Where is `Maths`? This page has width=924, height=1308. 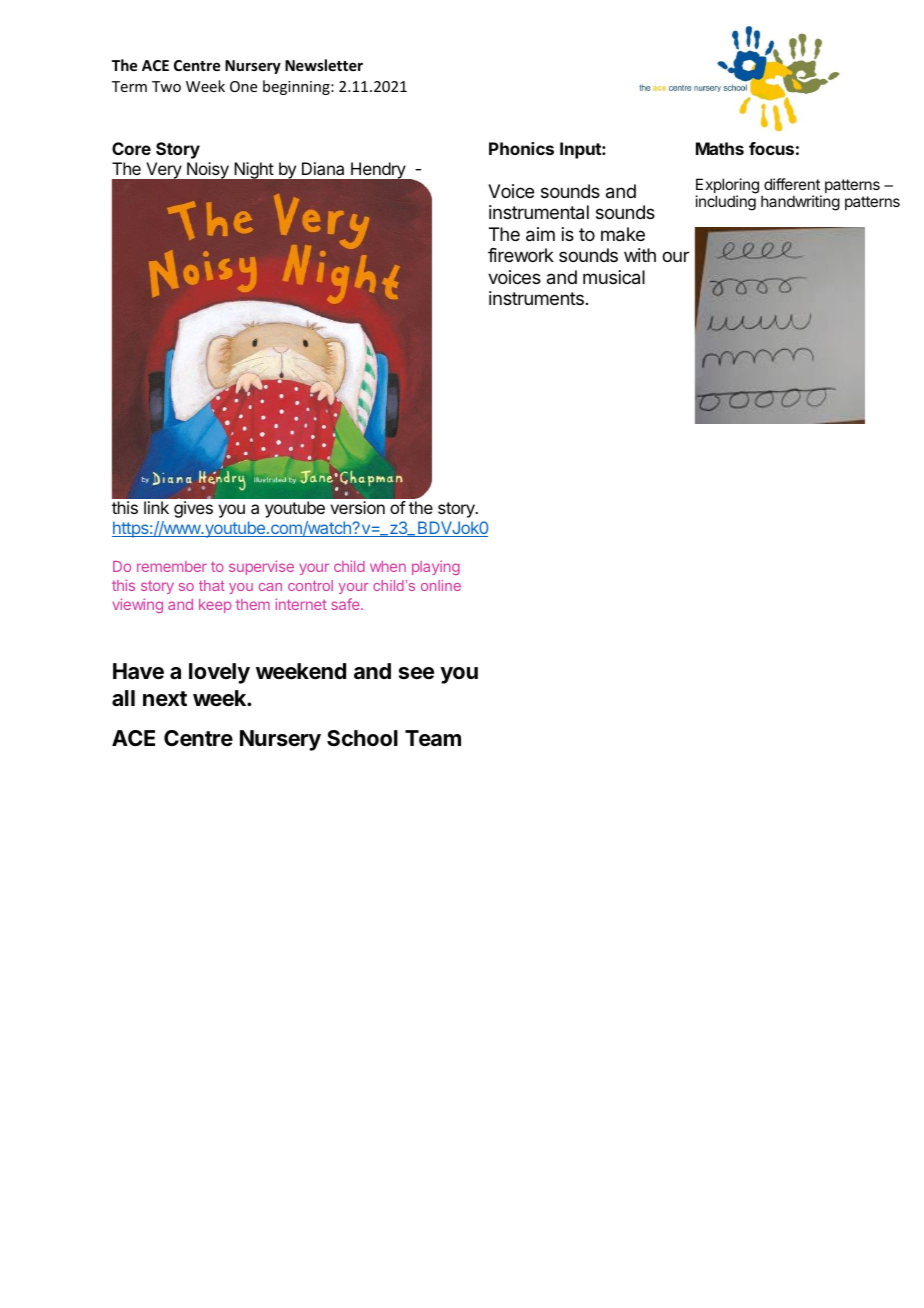 Maths is located at coordinates (720, 148).
